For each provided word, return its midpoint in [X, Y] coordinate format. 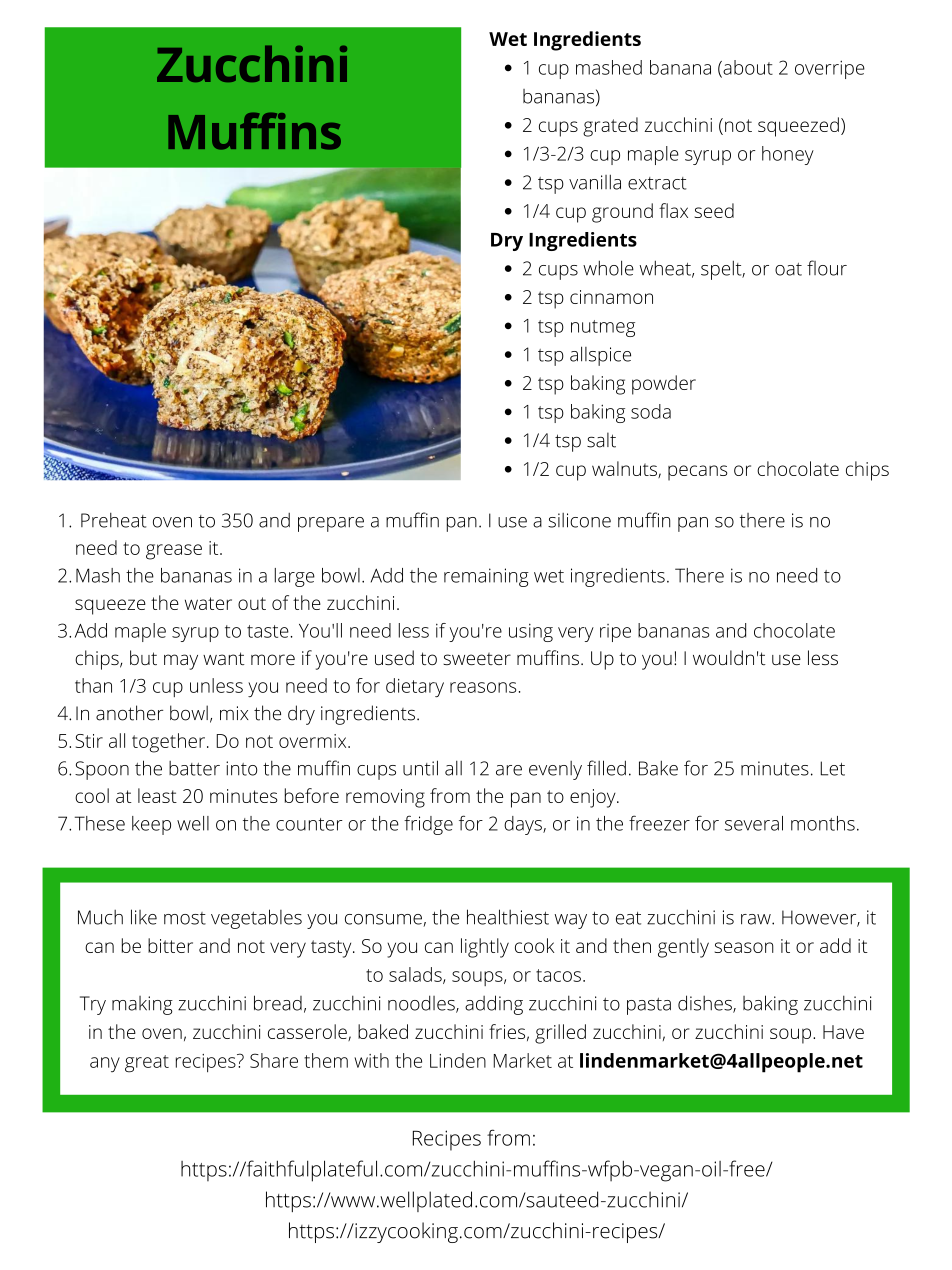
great [147, 1064]
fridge [428, 825]
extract [657, 183]
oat [788, 269]
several [754, 823]
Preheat [114, 520]
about [747, 68]
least [157, 795]
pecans [698, 473]
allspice [600, 356]
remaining [486, 577]
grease [174, 552]
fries [507, 1031]
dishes [705, 1003]
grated [610, 127]
